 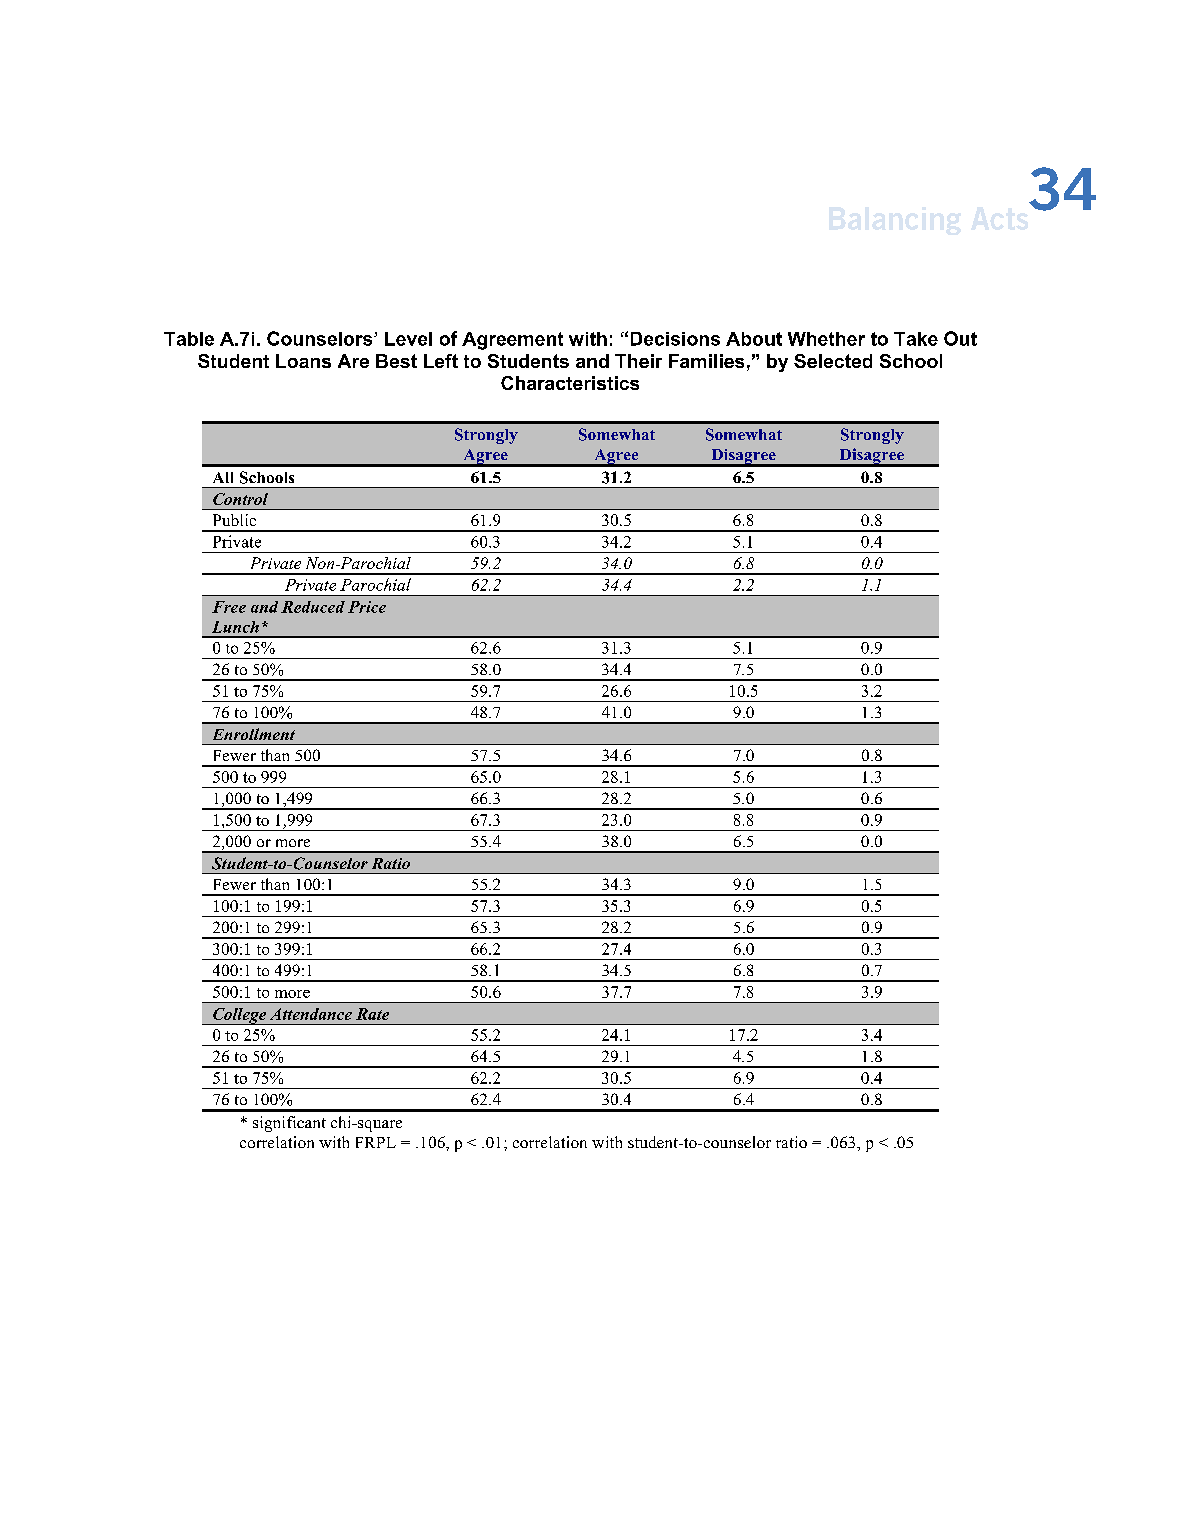 I want to click on Characteristics, so click(x=570, y=383).
